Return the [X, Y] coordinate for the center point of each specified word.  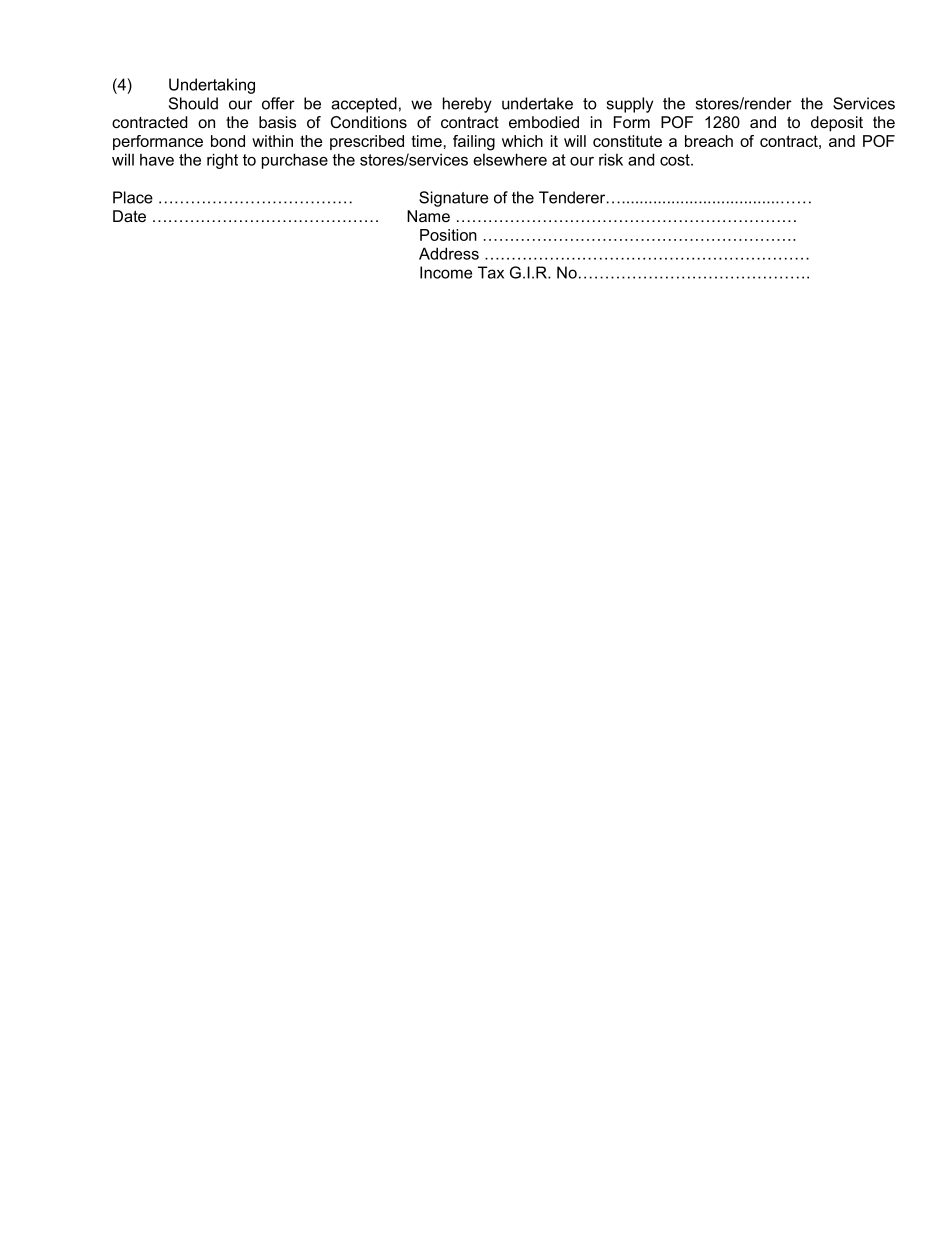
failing [474, 143]
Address [449, 253]
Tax [491, 272]
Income [446, 272]
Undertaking [212, 86]
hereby [467, 105]
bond [228, 141]
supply [630, 105]
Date [129, 216]
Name [428, 216]
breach [709, 141]
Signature [453, 199]
